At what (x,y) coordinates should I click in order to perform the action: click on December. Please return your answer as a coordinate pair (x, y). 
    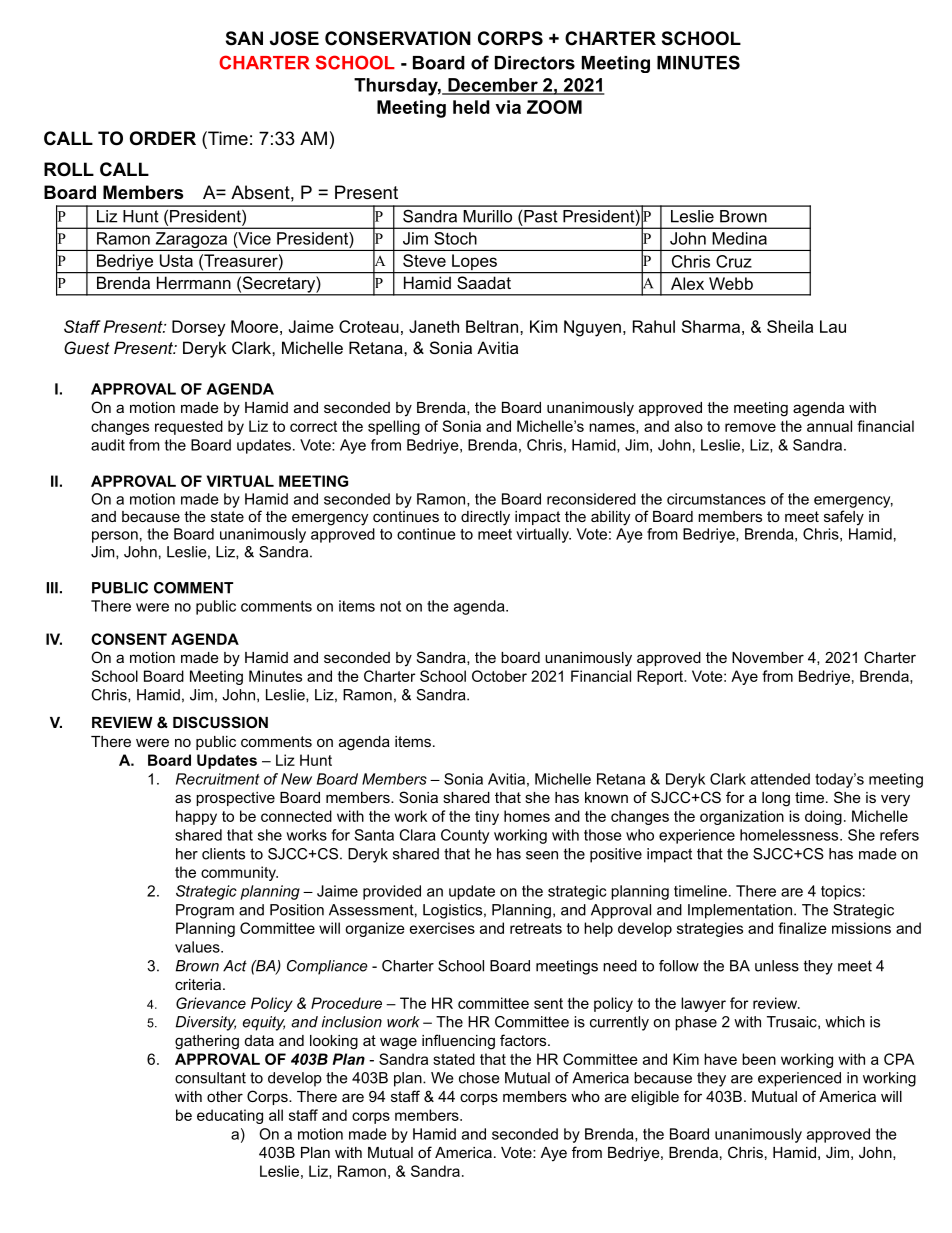
    Looking at the image, I should click on (493, 86).
